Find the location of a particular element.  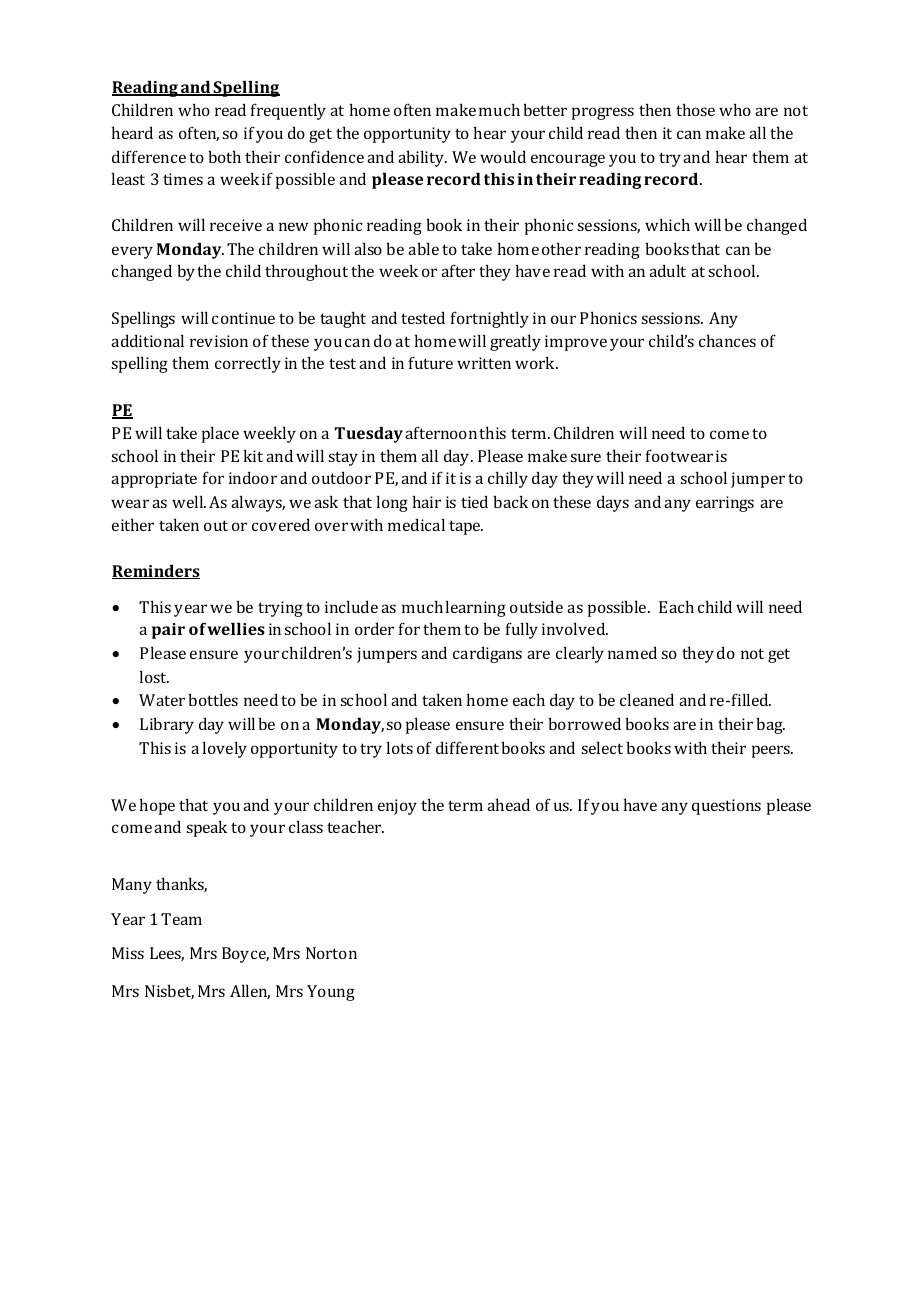

questions is located at coordinates (726, 807).
